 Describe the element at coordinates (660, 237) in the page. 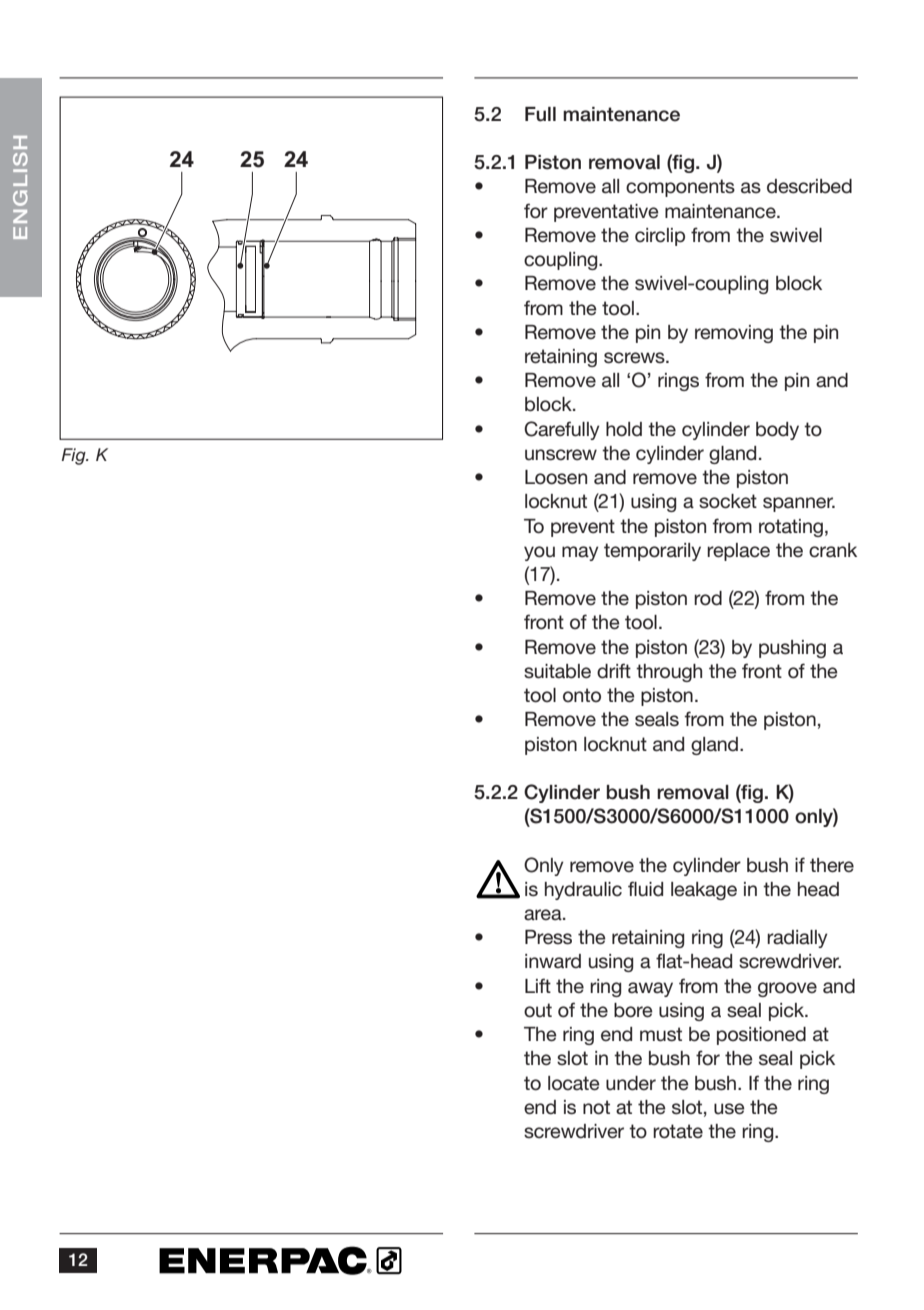

I see `circlip` at that location.
